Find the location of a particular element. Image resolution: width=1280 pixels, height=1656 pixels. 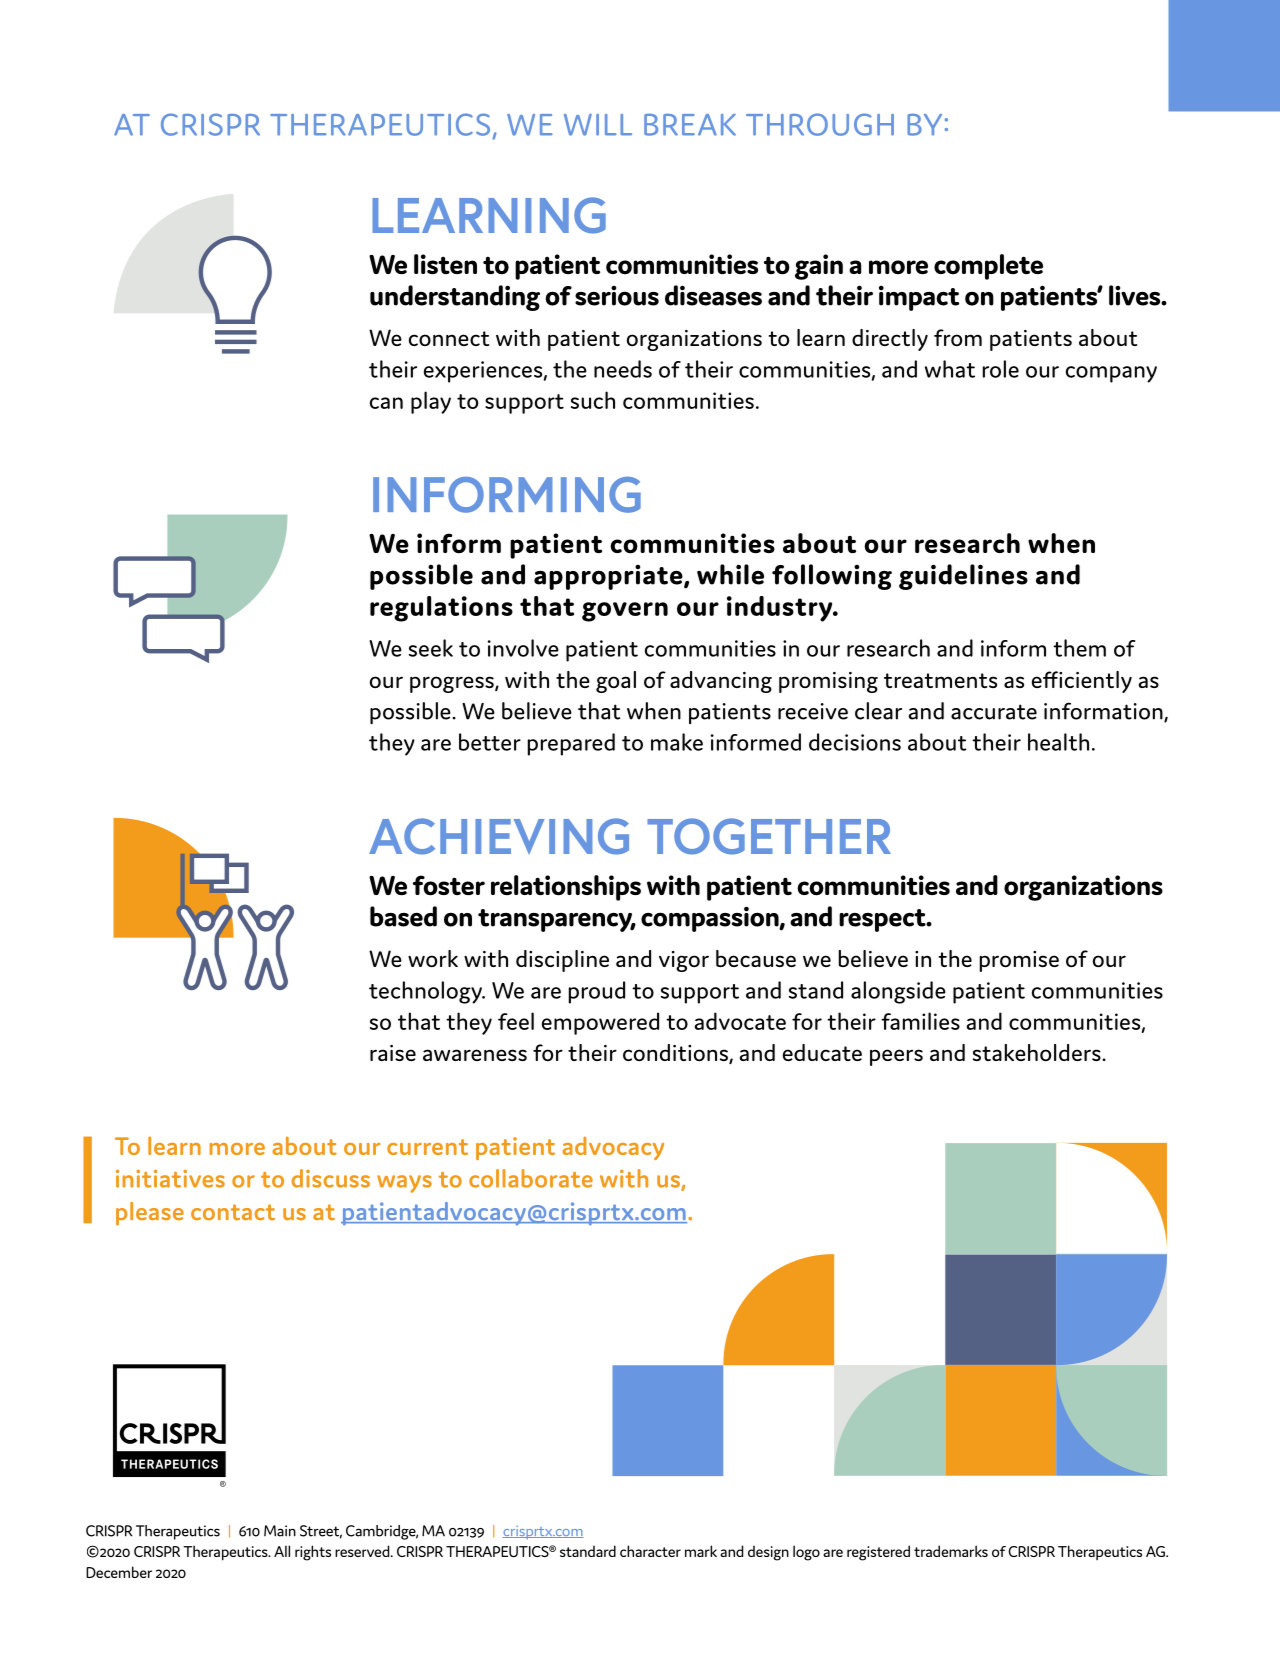

govern is located at coordinates (625, 612).
